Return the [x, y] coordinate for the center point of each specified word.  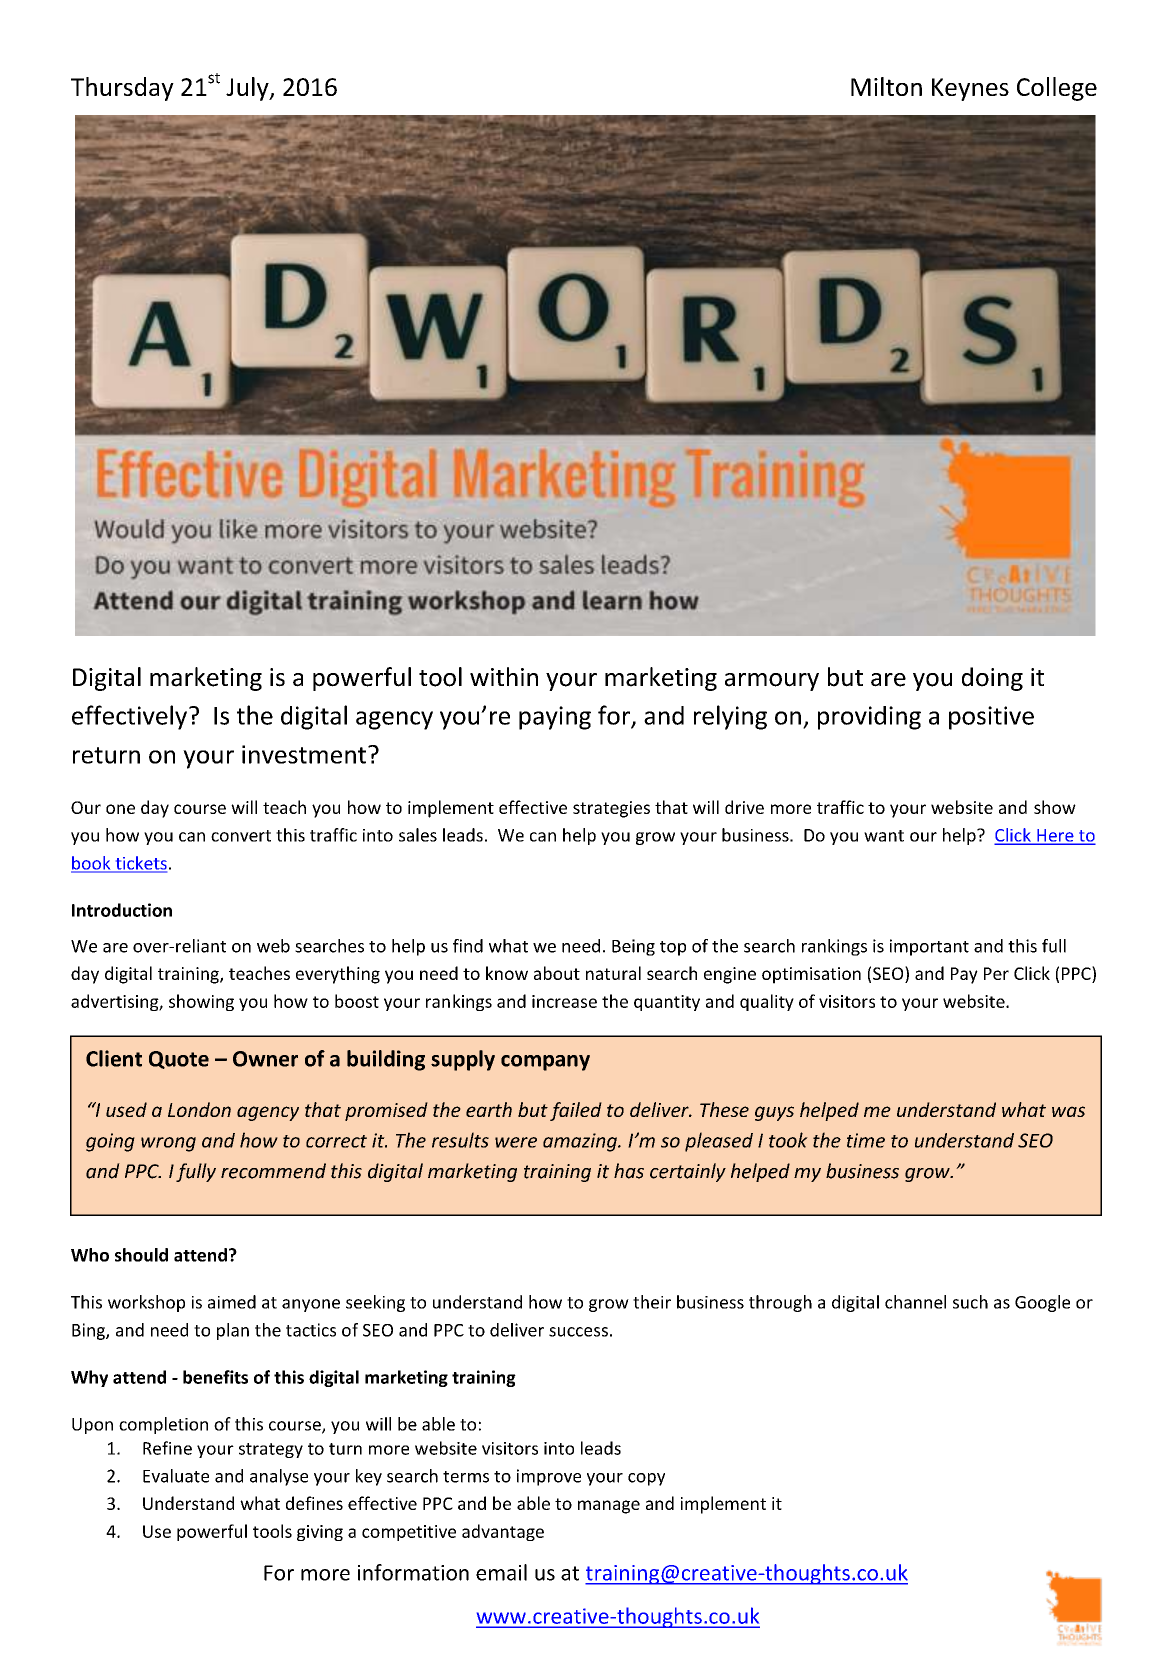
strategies [611, 809]
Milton [886, 86]
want [884, 836]
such [970, 1302]
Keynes [970, 89]
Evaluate [176, 1476]
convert [241, 836]
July [248, 89]
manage [609, 1507]
